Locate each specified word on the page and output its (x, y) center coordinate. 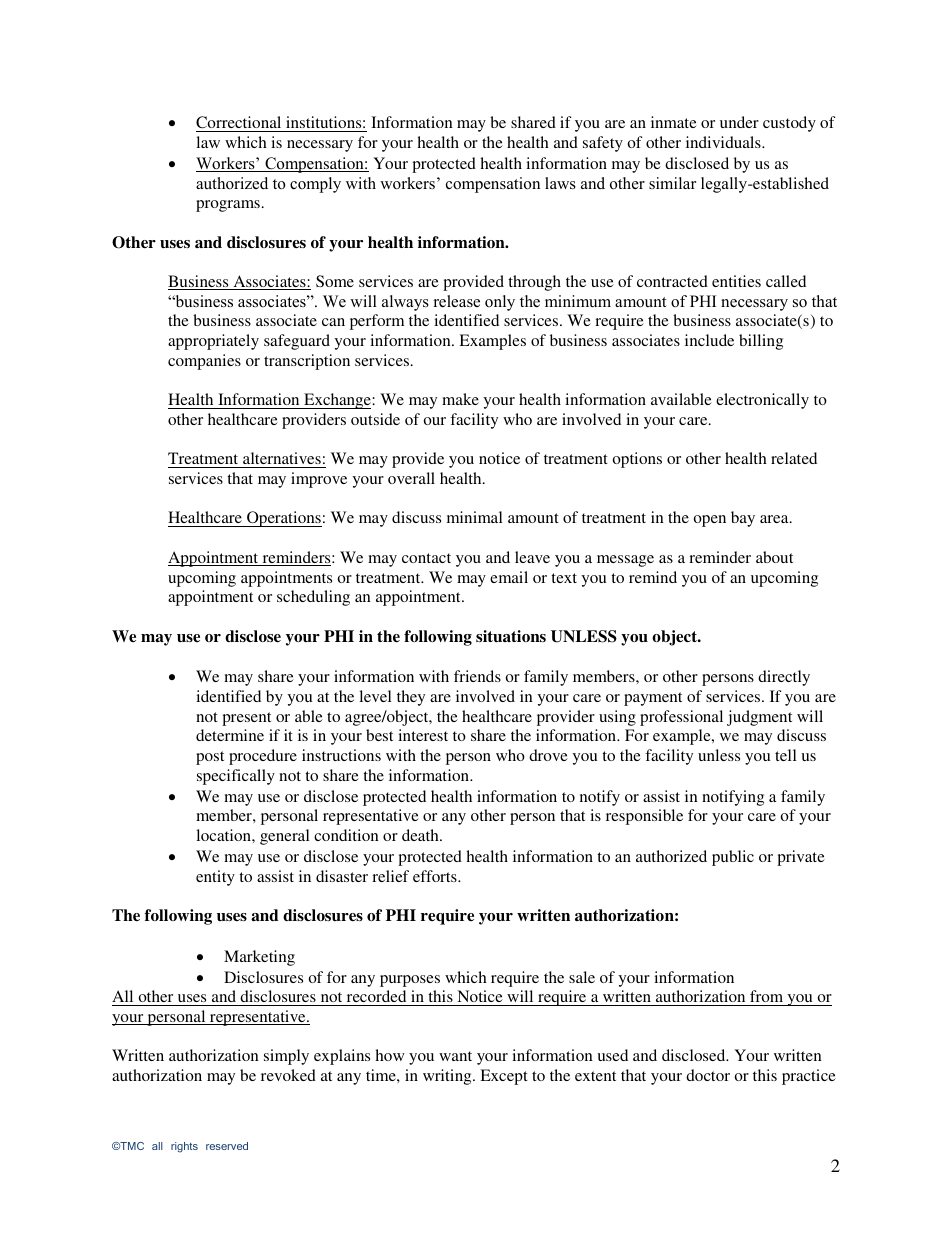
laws (560, 183)
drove (548, 755)
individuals (724, 142)
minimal (475, 517)
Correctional (238, 122)
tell (786, 755)
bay (743, 519)
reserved (227, 1146)
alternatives (282, 460)
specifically (236, 777)
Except (504, 1077)
